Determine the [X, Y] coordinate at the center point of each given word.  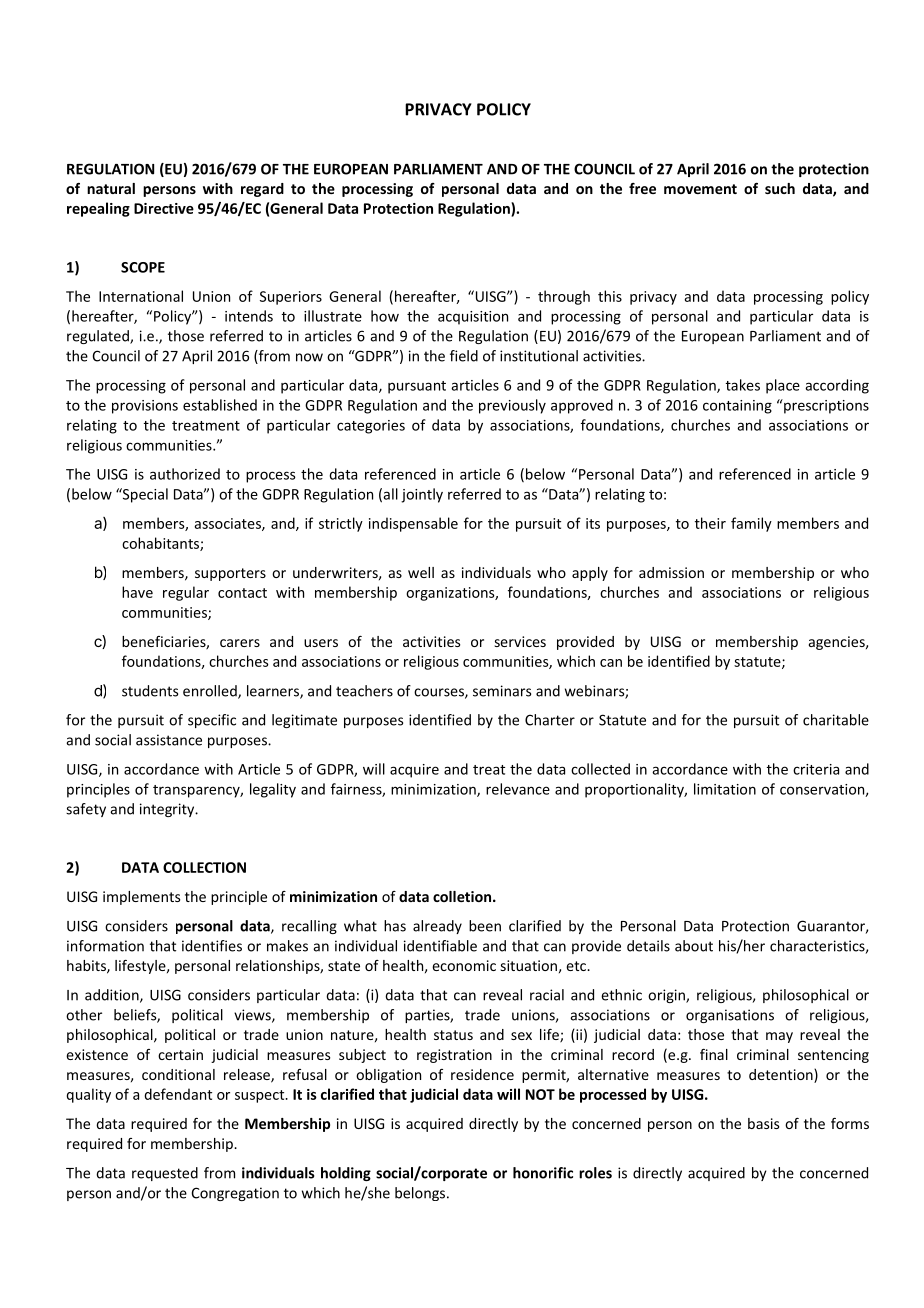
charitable [836, 720]
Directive [164, 208]
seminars [502, 691]
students [150, 691]
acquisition [473, 318]
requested [165, 1174]
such [780, 188]
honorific [543, 1173]
